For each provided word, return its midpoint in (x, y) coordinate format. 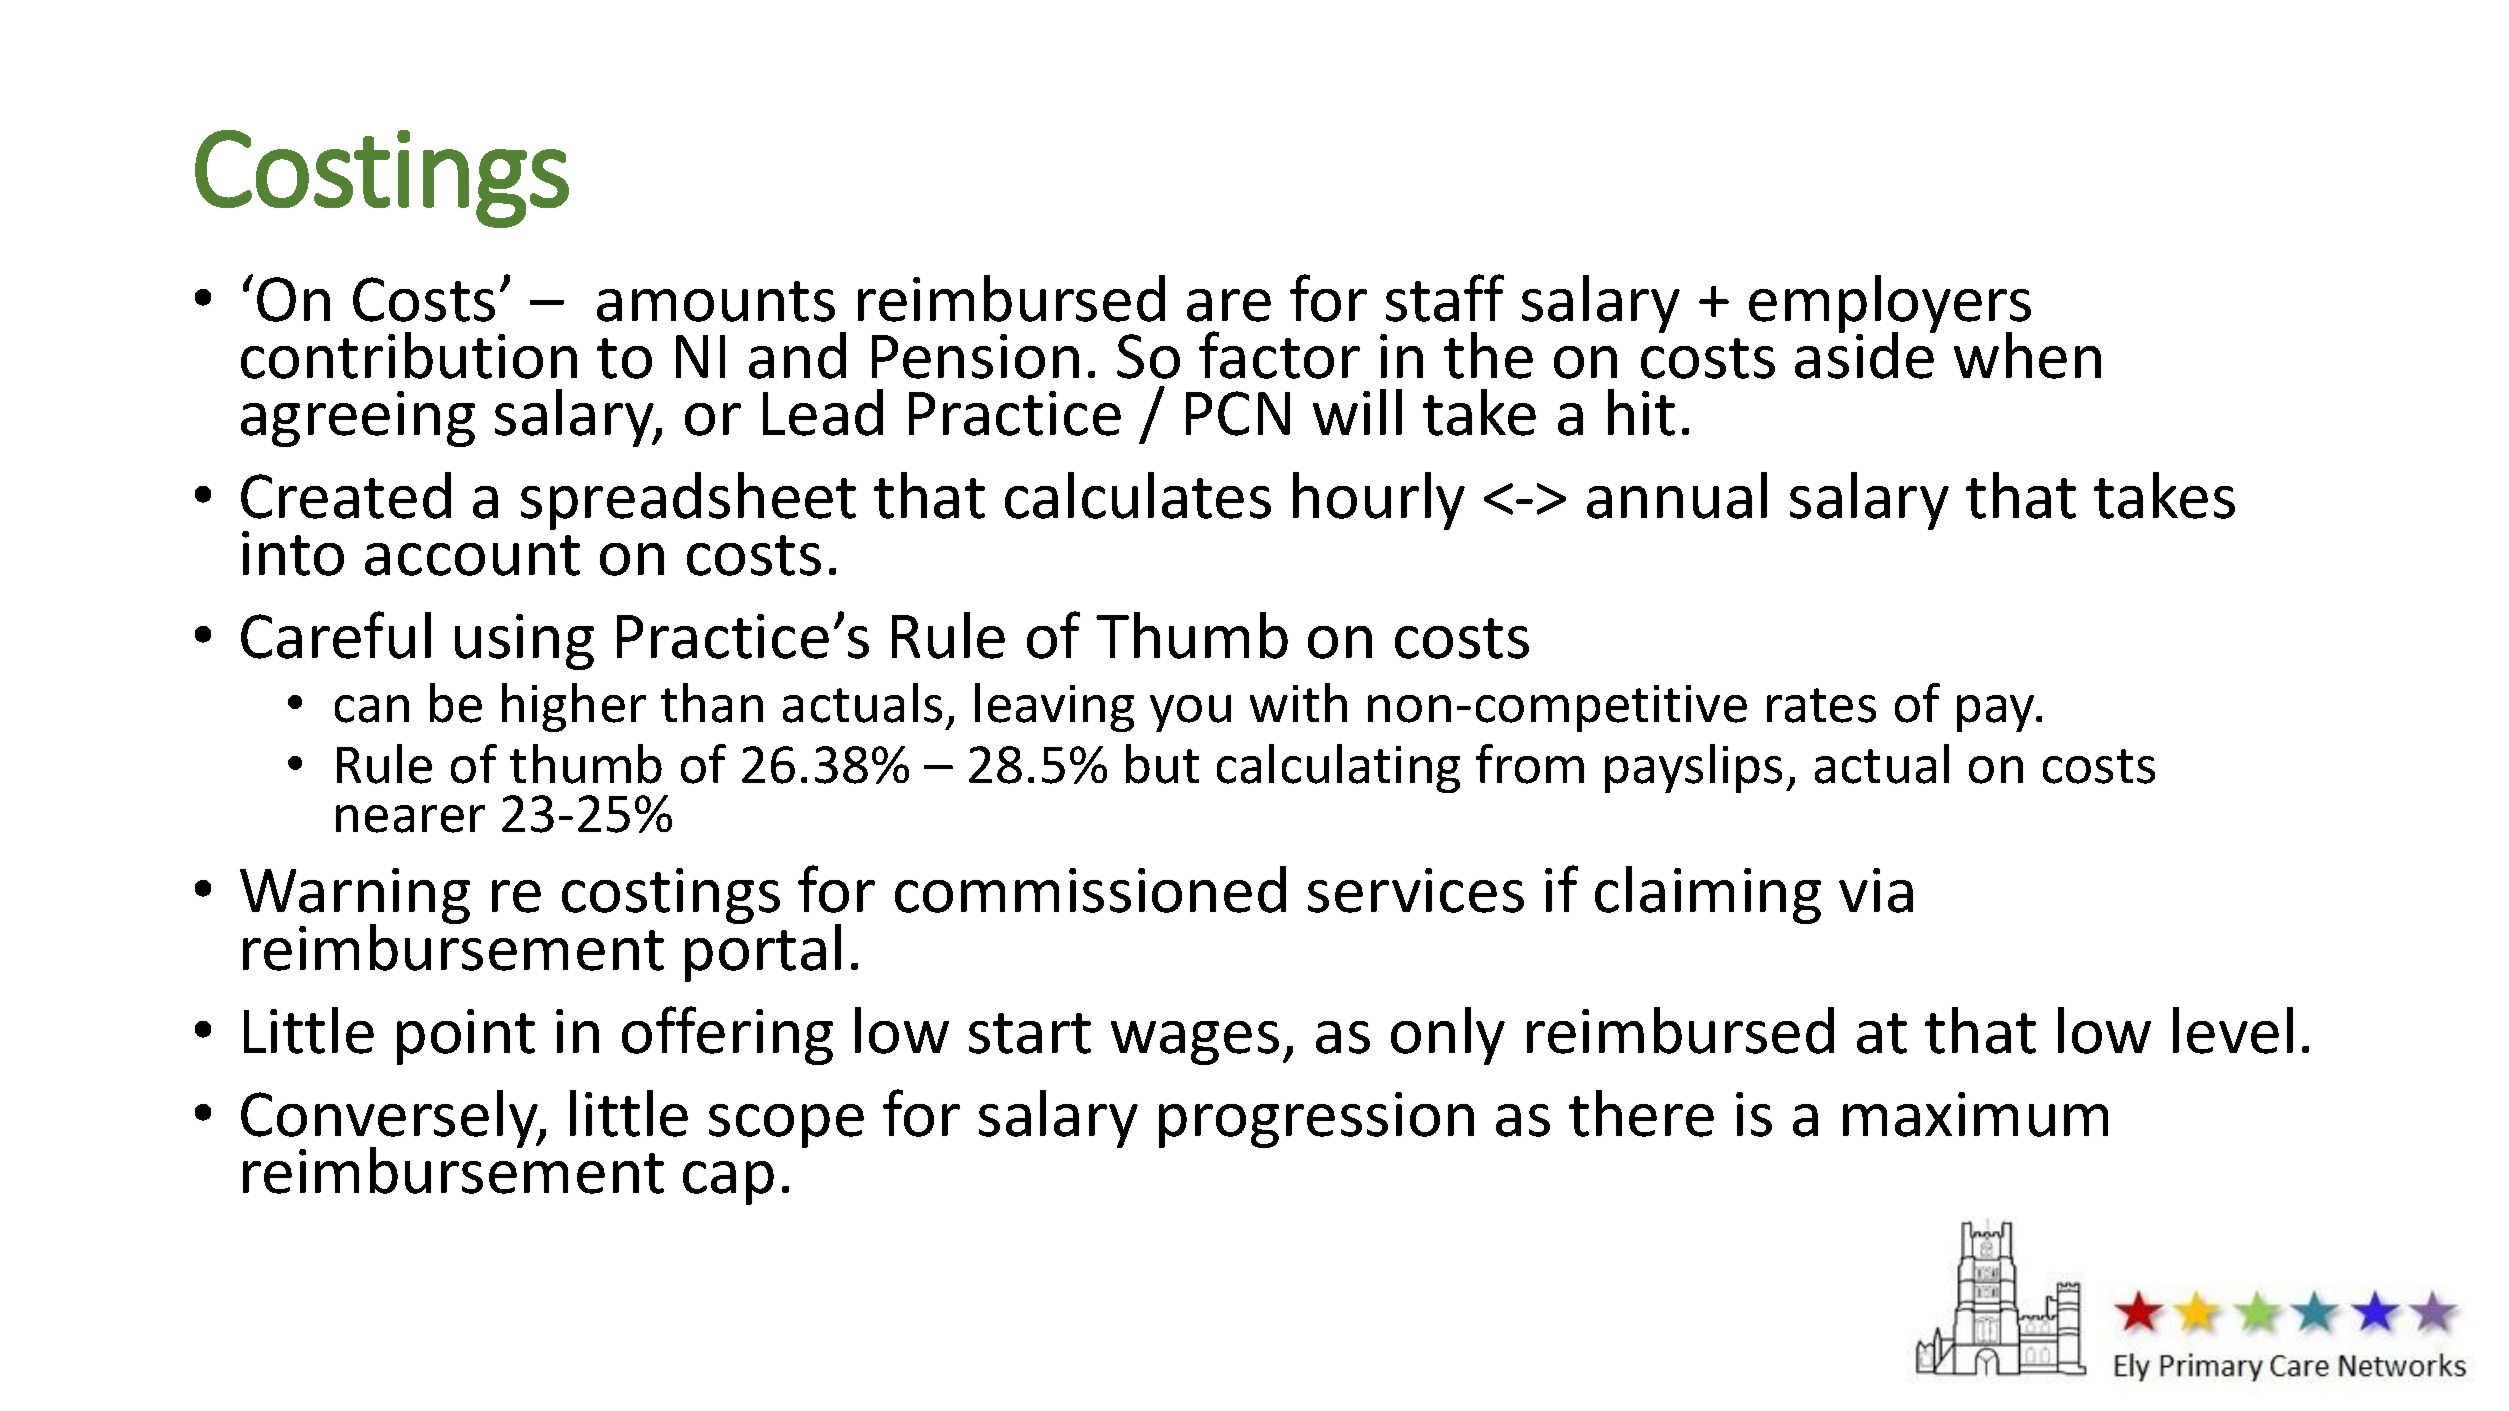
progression (1316, 1120)
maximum (1975, 1114)
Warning (355, 897)
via (1876, 890)
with (1298, 702)
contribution (409, 355)
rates (1821, 705)
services (1416, 890)
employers (1890, 305)
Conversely (390, 1120)
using (524, 642)
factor (1279, 355)
